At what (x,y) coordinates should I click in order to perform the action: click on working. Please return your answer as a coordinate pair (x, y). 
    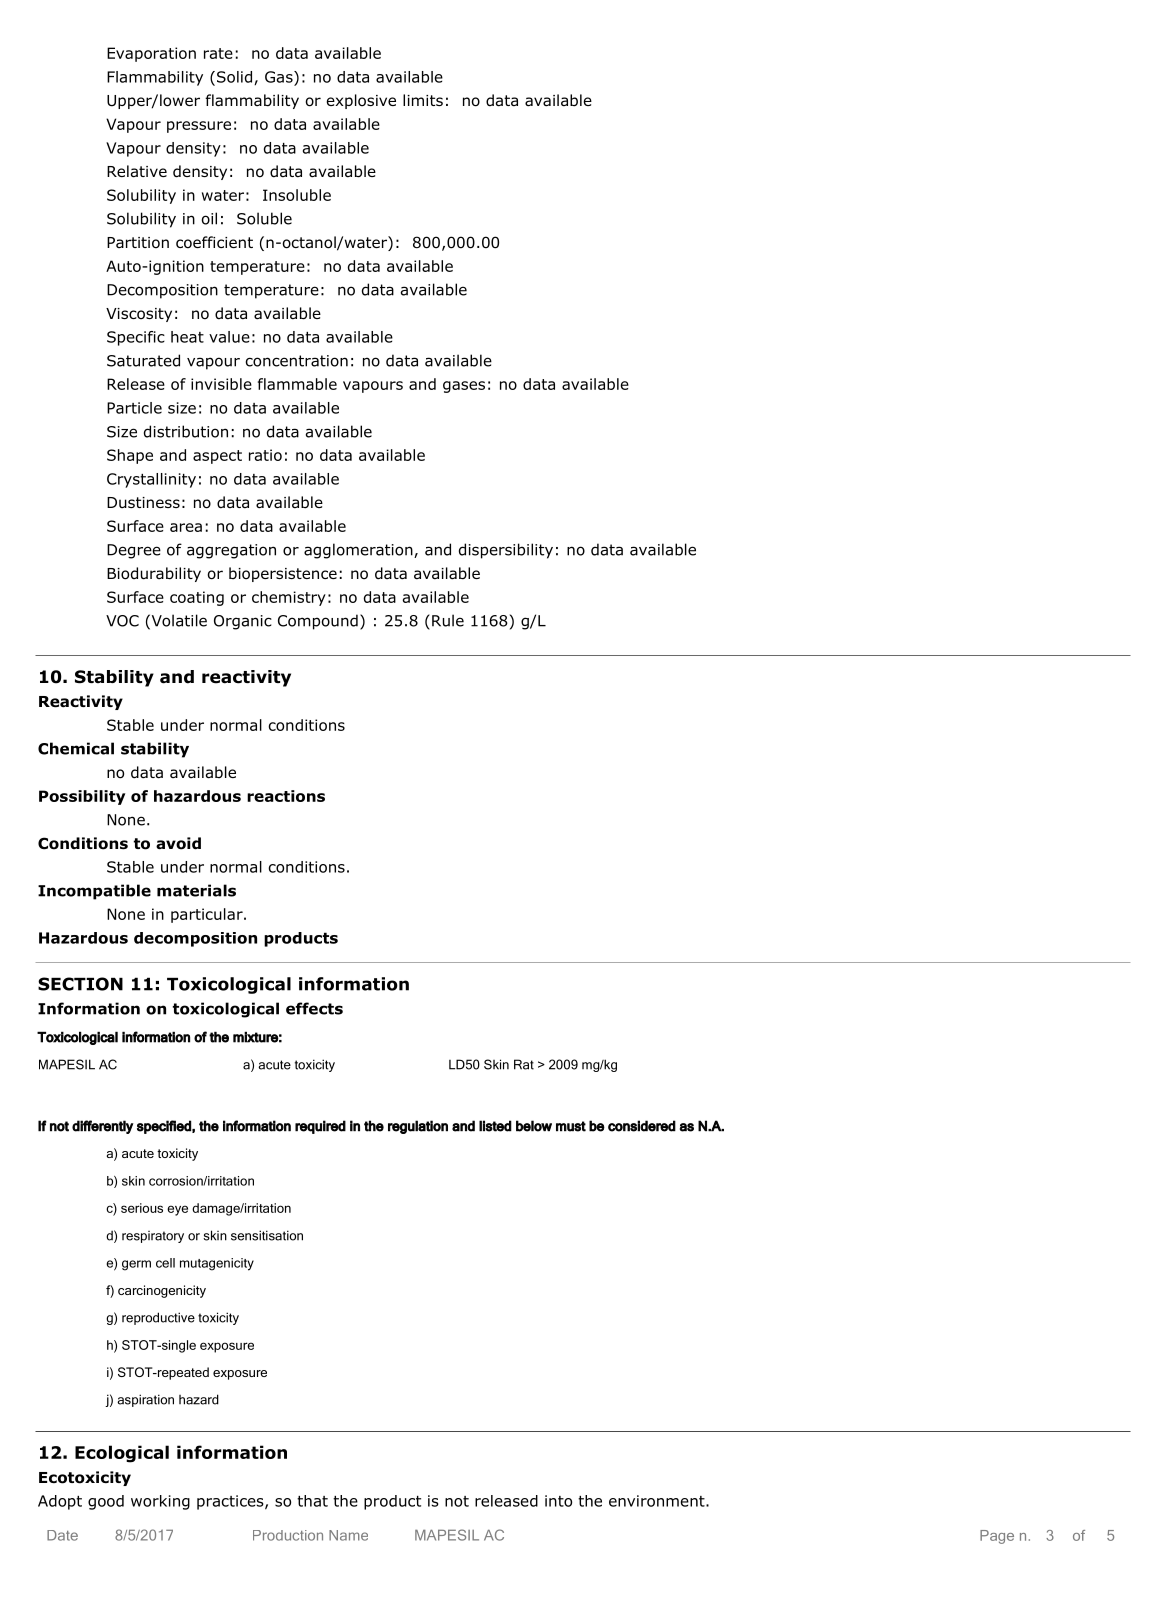
    Looking at the image, I should click on (160, 1502).
